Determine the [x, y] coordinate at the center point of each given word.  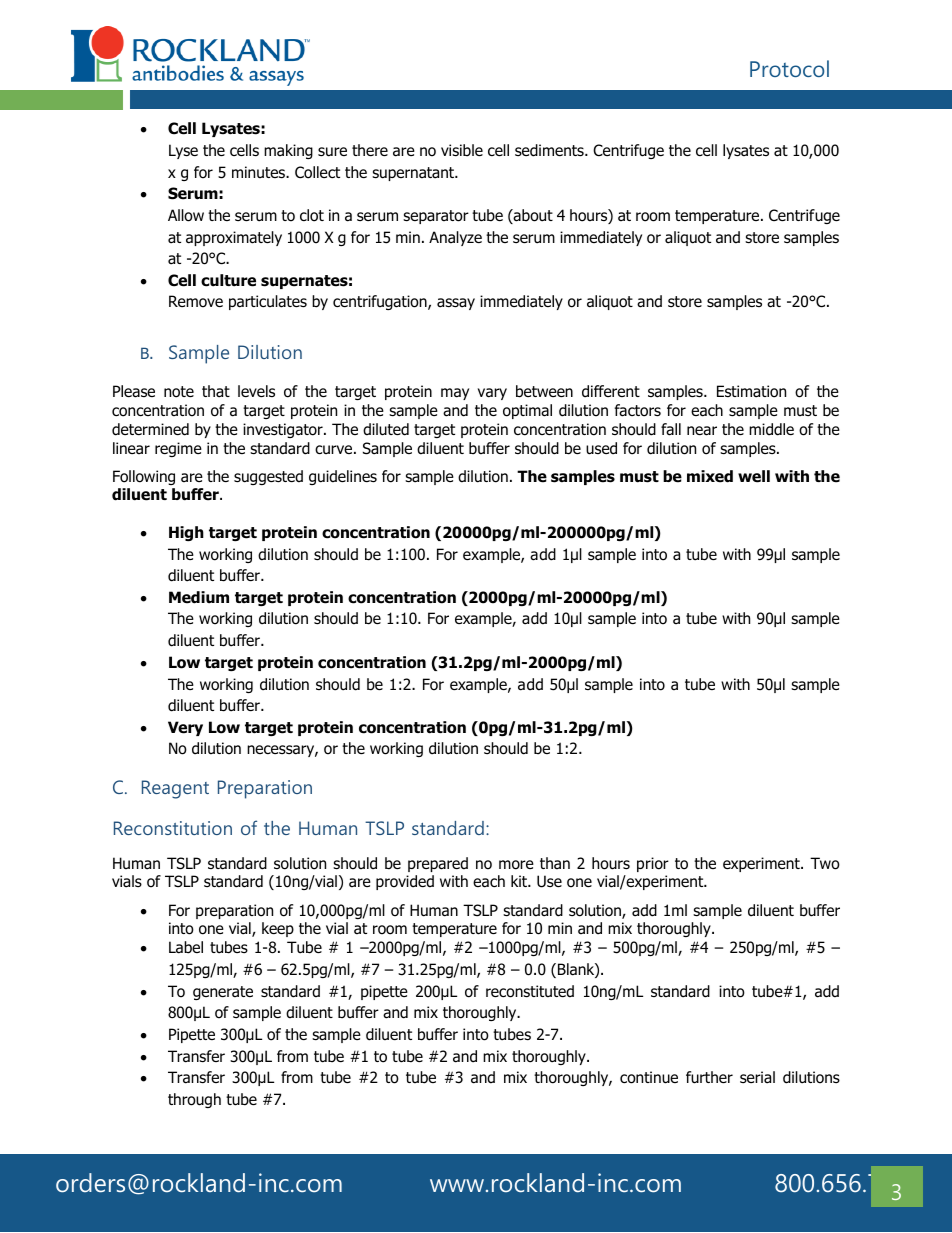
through [194, 1100]
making [288, 151]
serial [757, 1077]
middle [771, 429]
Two [825, 863]
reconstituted [530, 991]
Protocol [789, 68]
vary [492, 394]
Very [185, 728]
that [216, 391]
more [516, 865]
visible [462, 150]
